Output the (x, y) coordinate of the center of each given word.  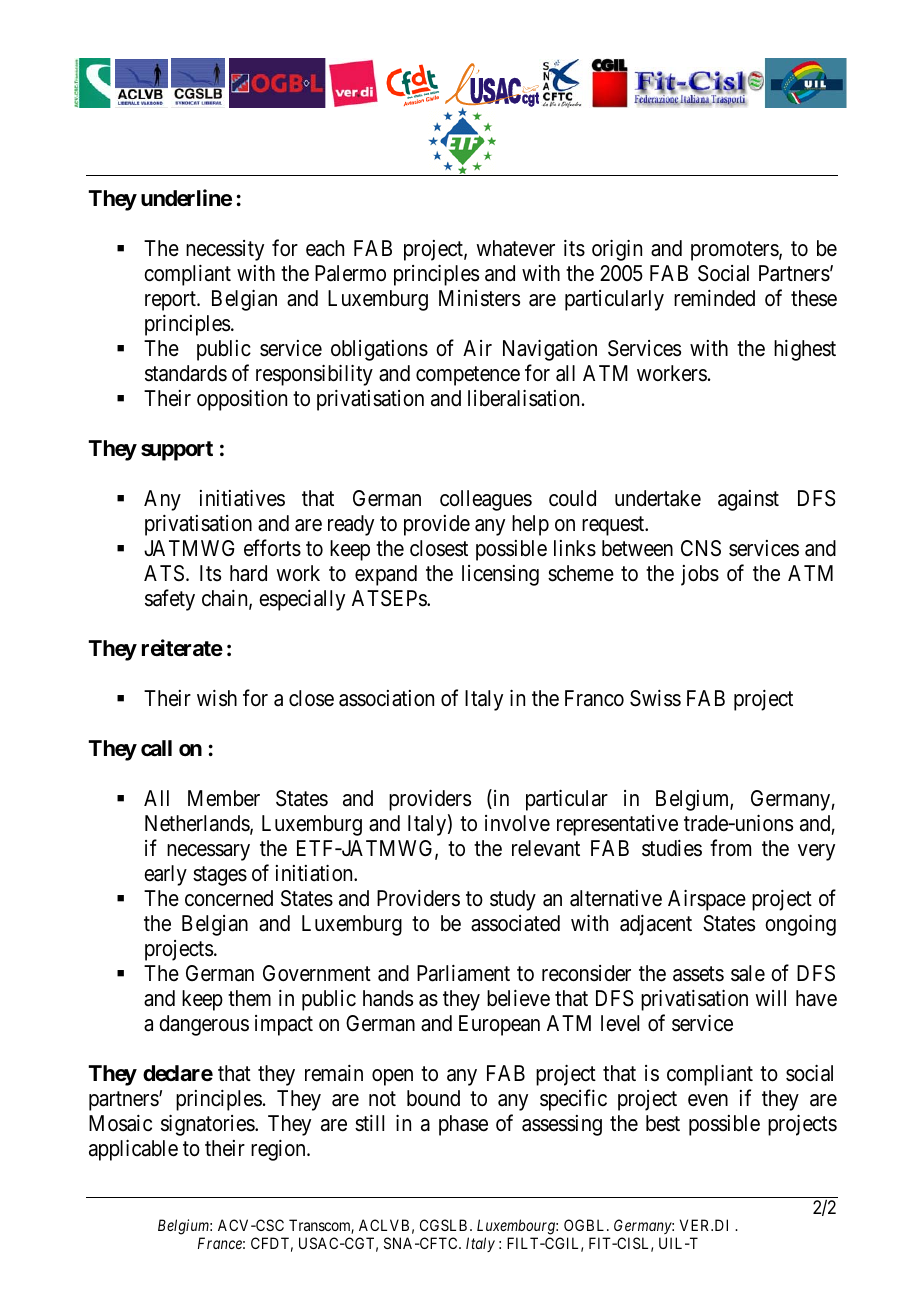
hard (248, 573)
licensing (500, 575)
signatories (208, 1125)
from (730, 848)
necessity (225, 250)
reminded (714, 298)
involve (517, 823)
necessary (208, 852)
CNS (701, 548)
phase (463, 1125)
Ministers (479, 298)
